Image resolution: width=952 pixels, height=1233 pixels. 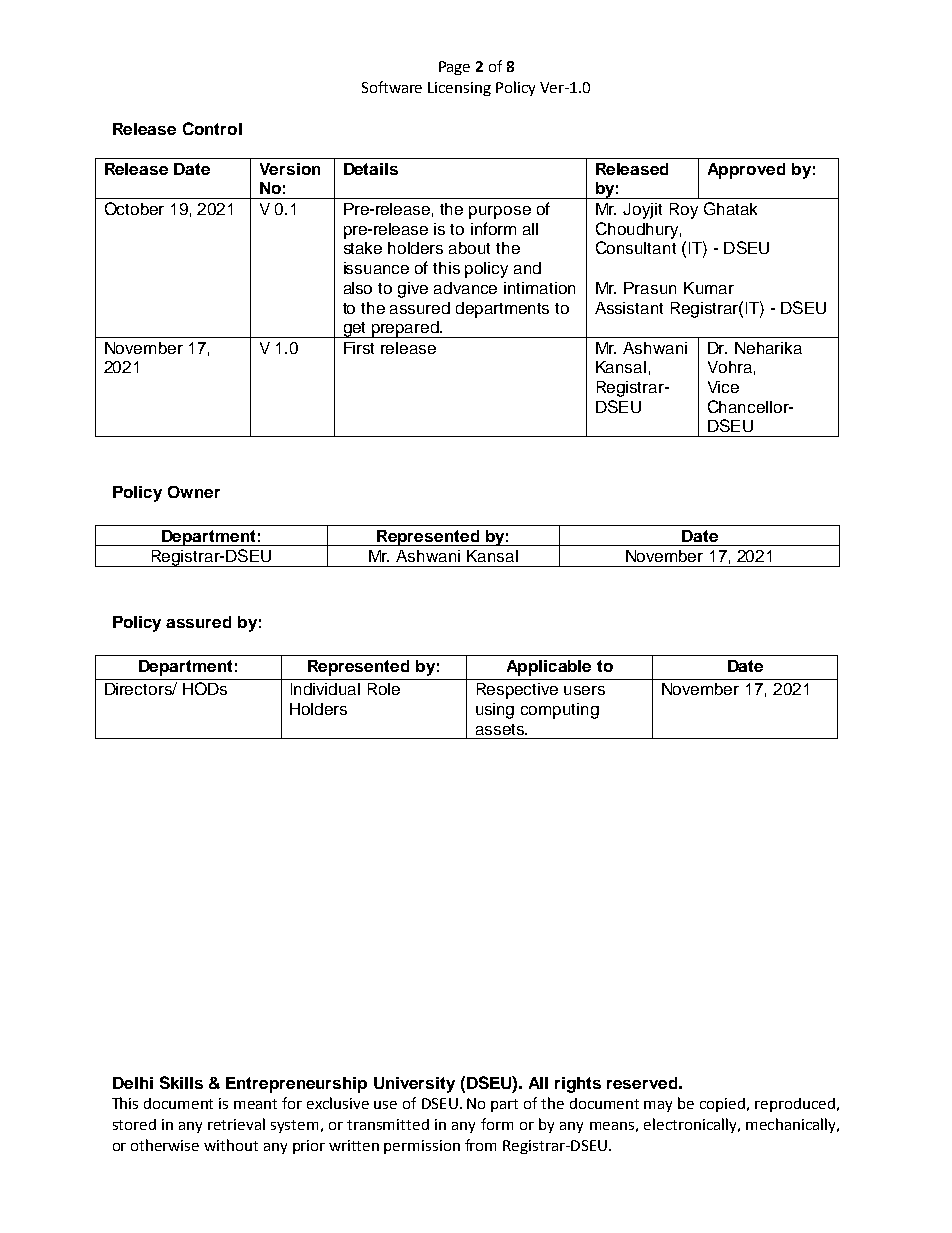 I want to click on Respective, so click(x=517, y=691).
